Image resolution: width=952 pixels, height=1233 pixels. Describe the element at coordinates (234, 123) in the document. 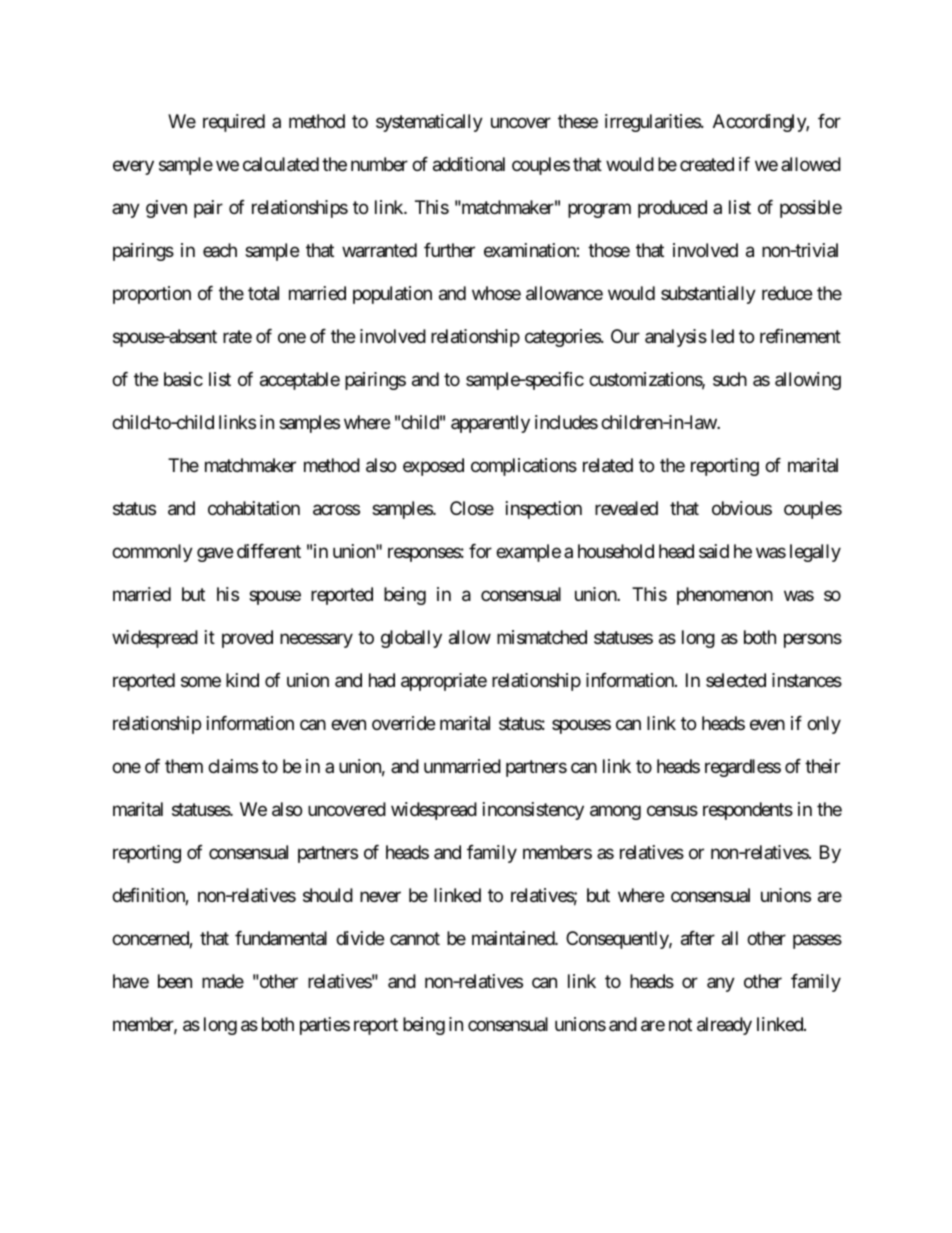

I see `required` at that location.
